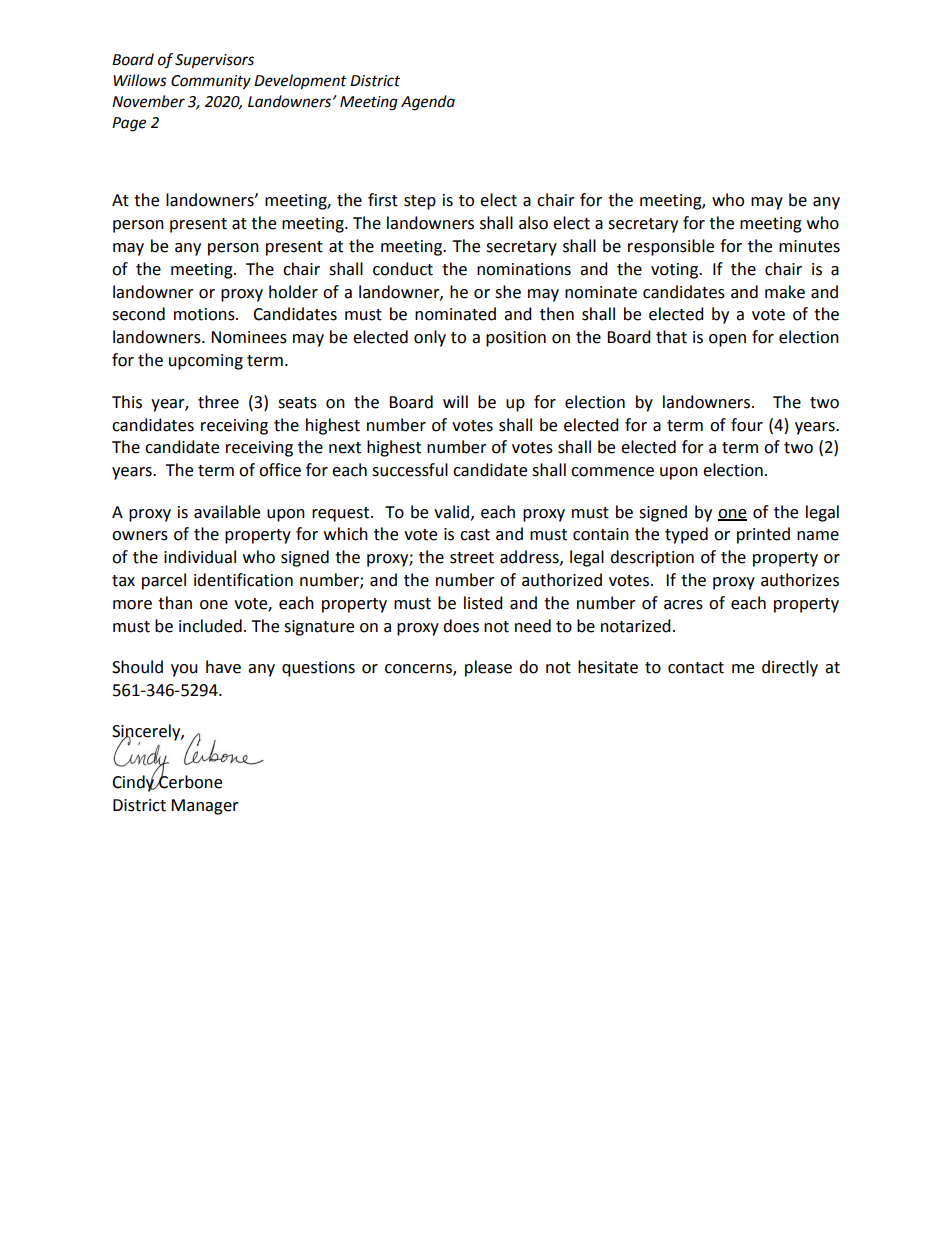 This page has height=1233, width=952. I want to click on street, so click(472, 558).
